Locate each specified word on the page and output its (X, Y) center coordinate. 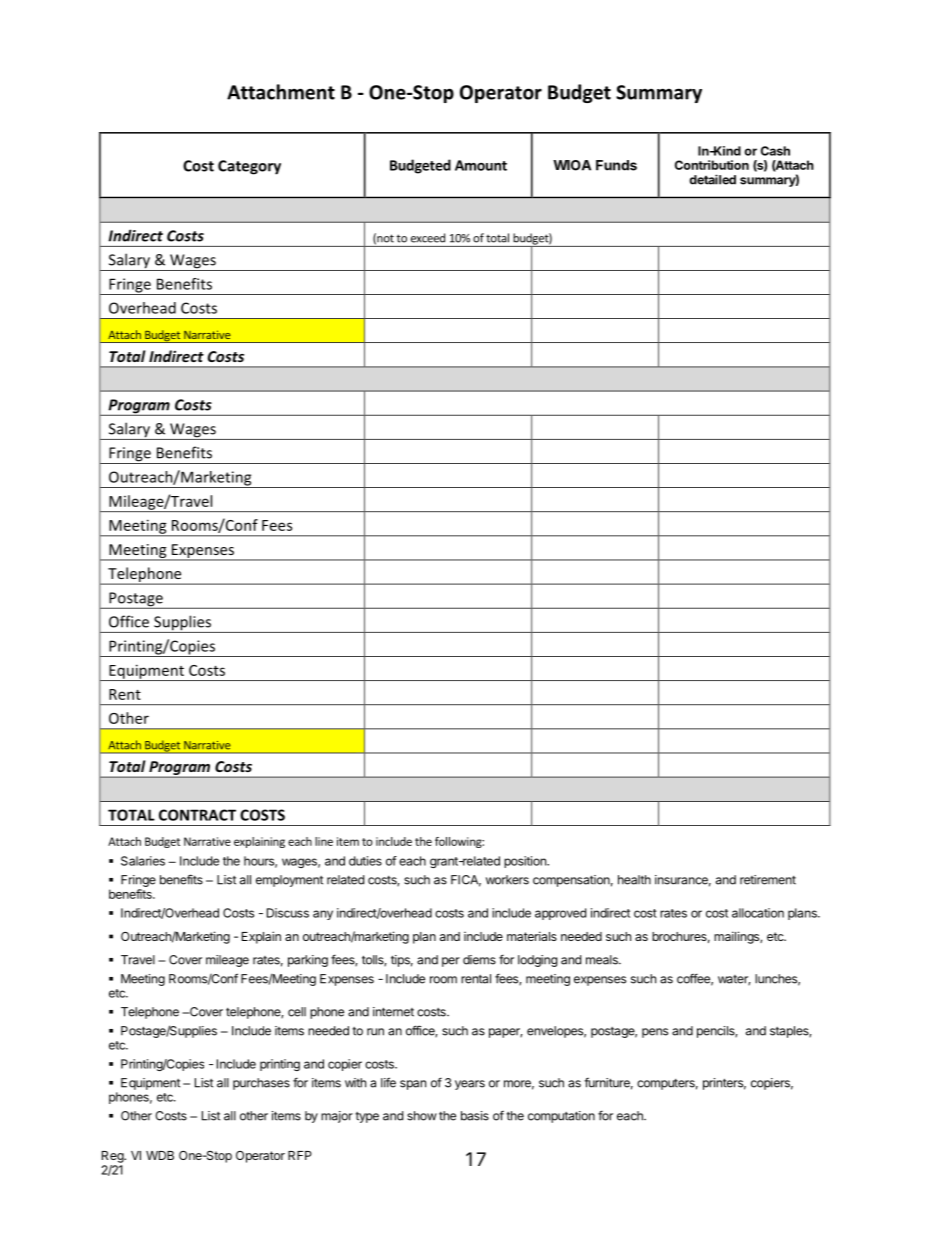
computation (561, 1117)
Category (249, 167)
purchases (261, 1084)
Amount (481, 165)
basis (475, 1116)
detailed (712, 179)
